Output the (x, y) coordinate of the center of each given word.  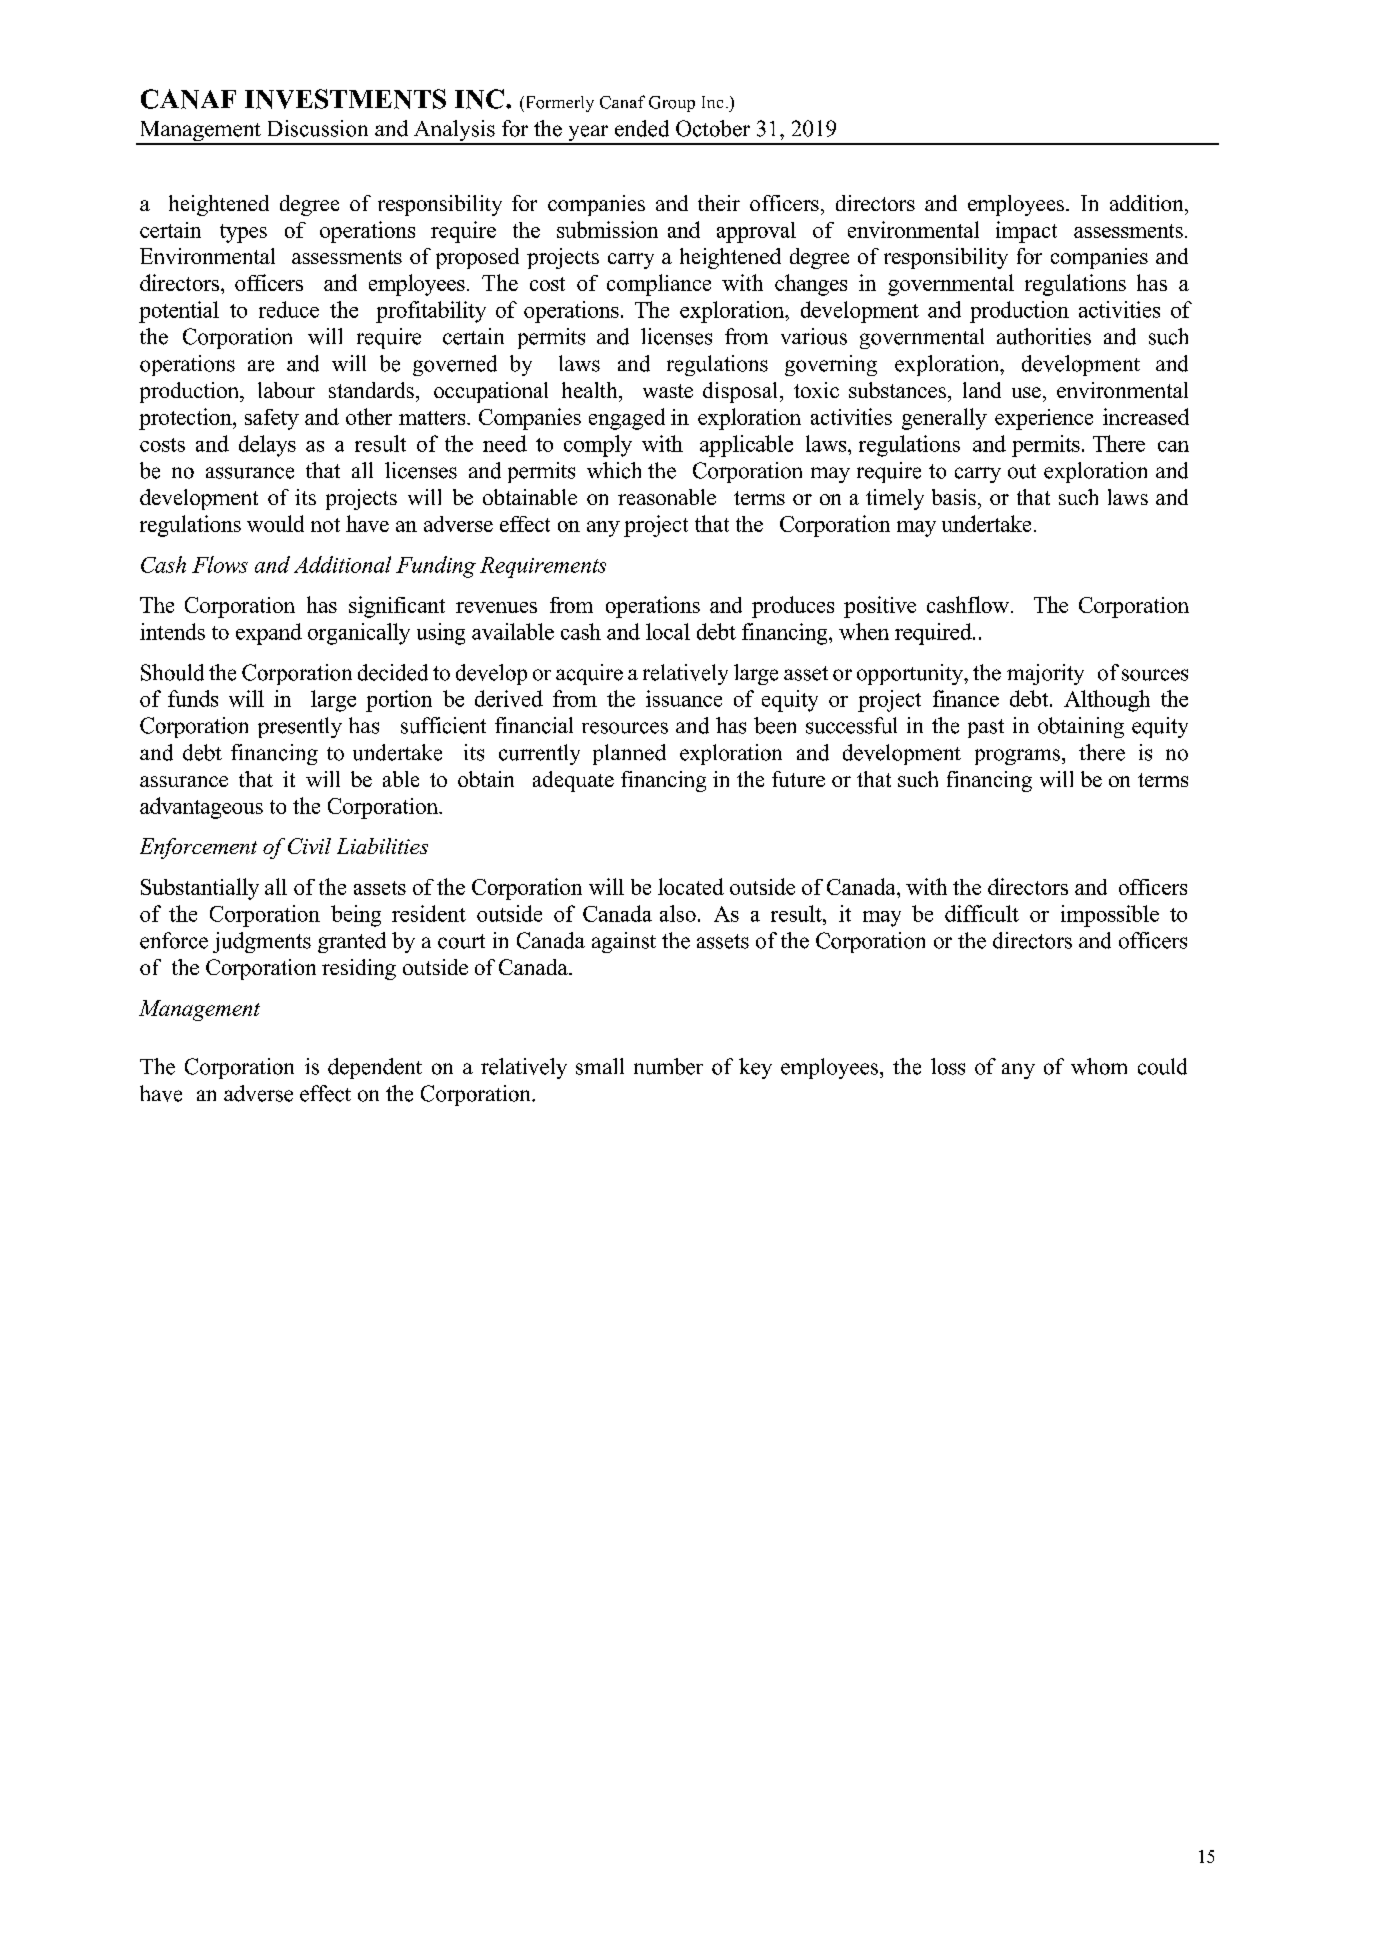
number (668, 1066)
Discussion (318, 128)
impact (1026, 232)
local (668, 631)
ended (642, 128)
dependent (375, 1068)
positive (880, 607)
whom (1099, 1066)
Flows (220, 564)
